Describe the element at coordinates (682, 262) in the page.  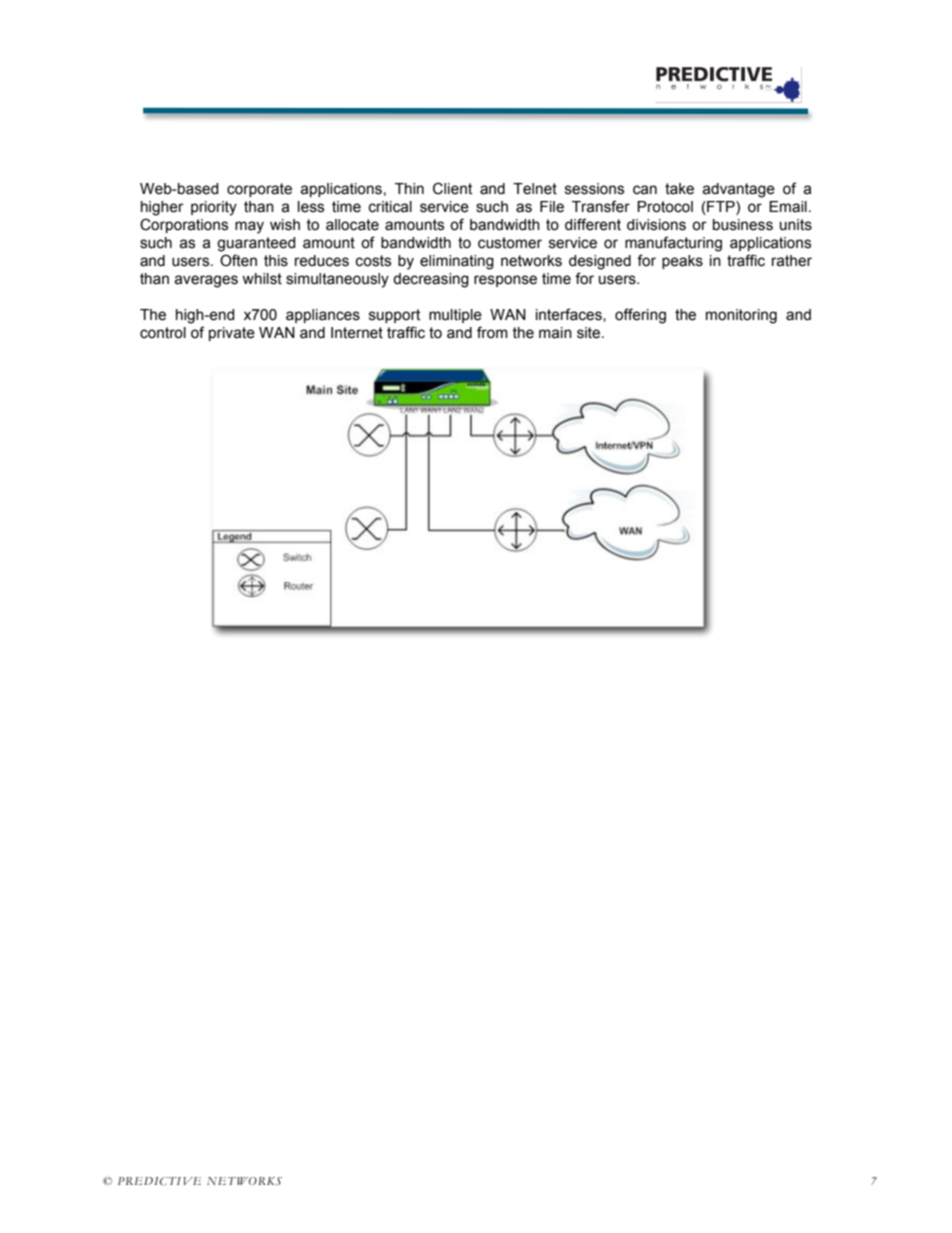
I see `peaks` at that location.
